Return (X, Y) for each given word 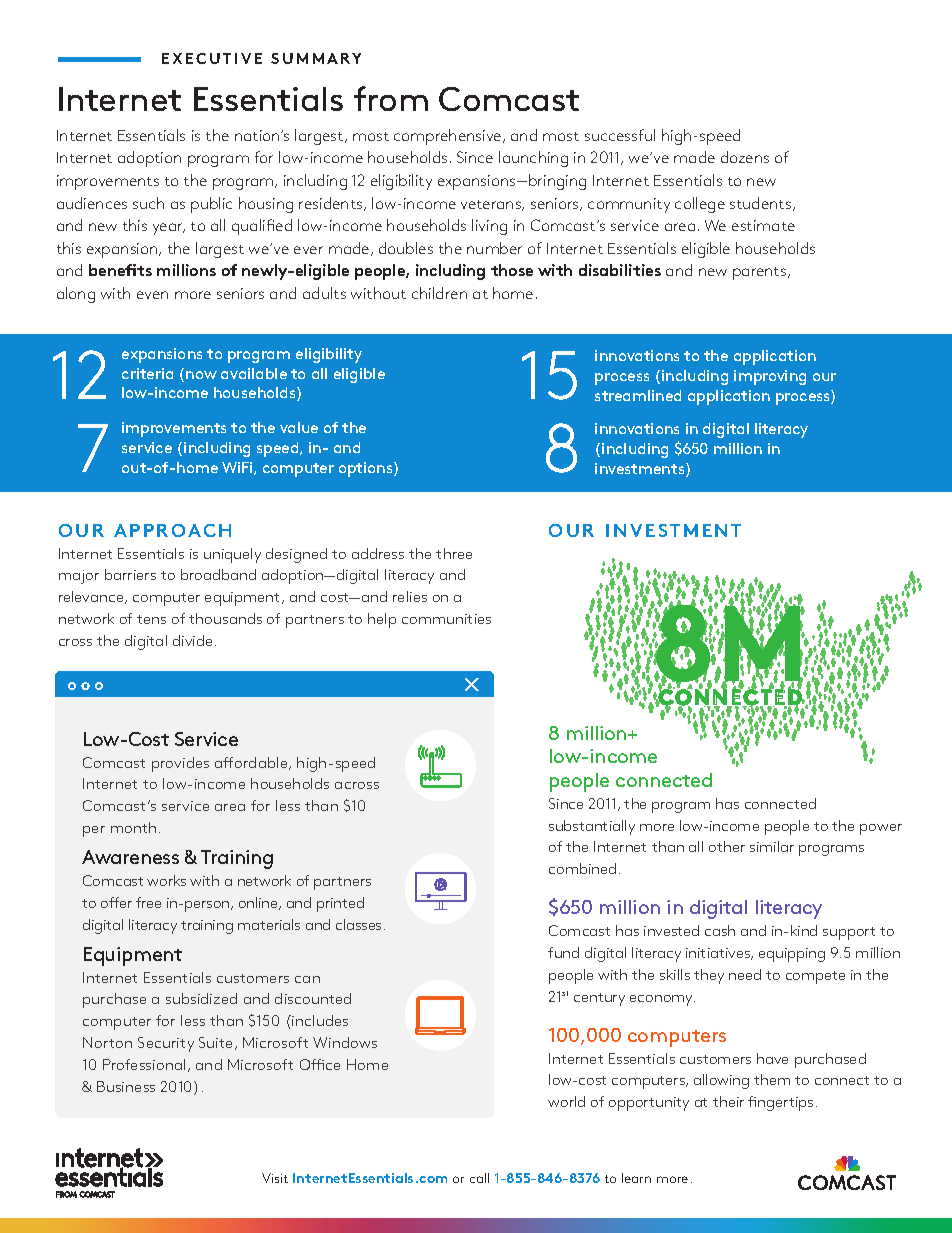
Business (126, 1086)
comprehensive (449, 137)
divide (192, 640)
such (148, 203)
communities (446, 619)
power (881, 829)
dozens (745, 157)
